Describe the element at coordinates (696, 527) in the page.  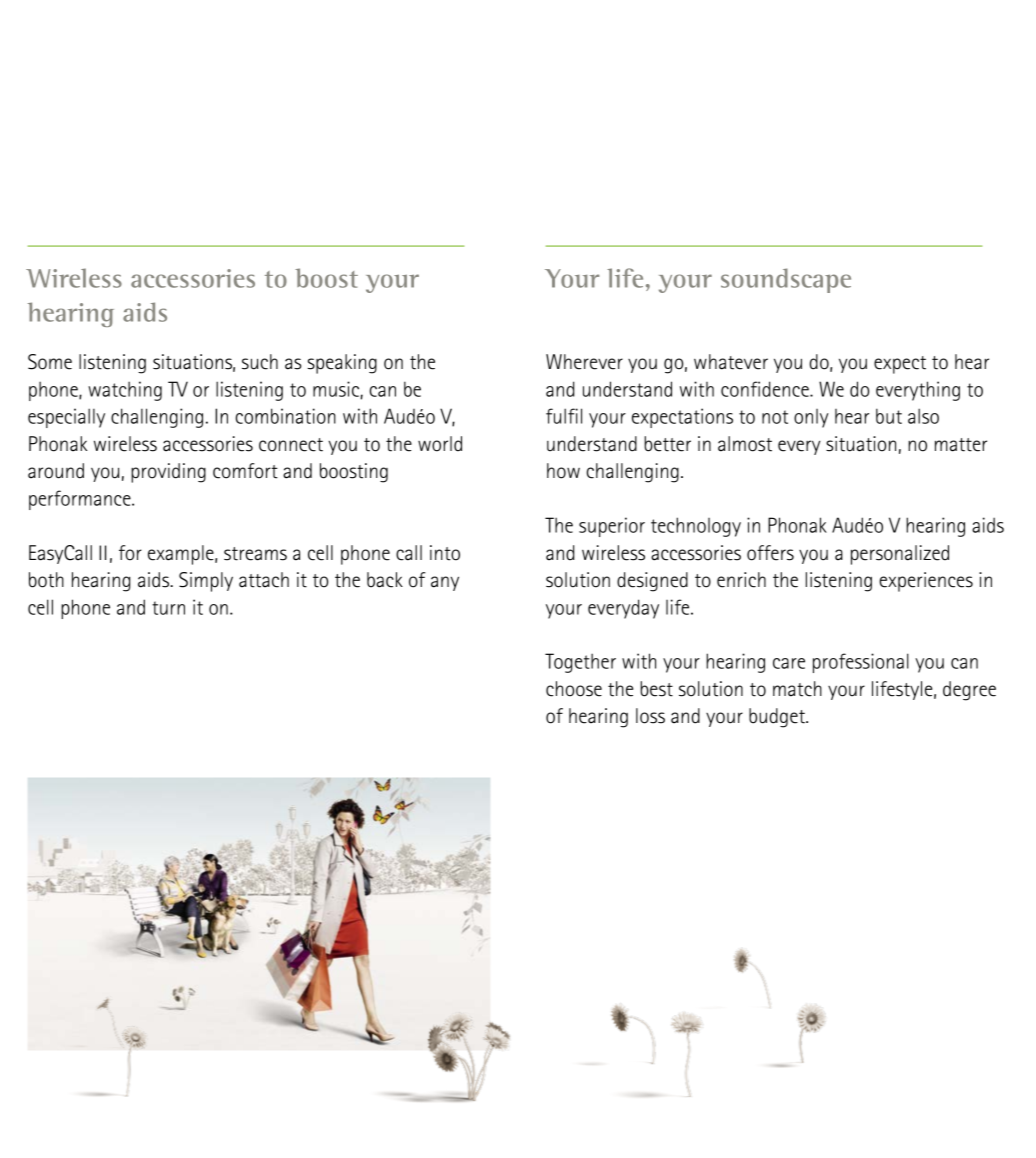
I see `technology` at that location.
